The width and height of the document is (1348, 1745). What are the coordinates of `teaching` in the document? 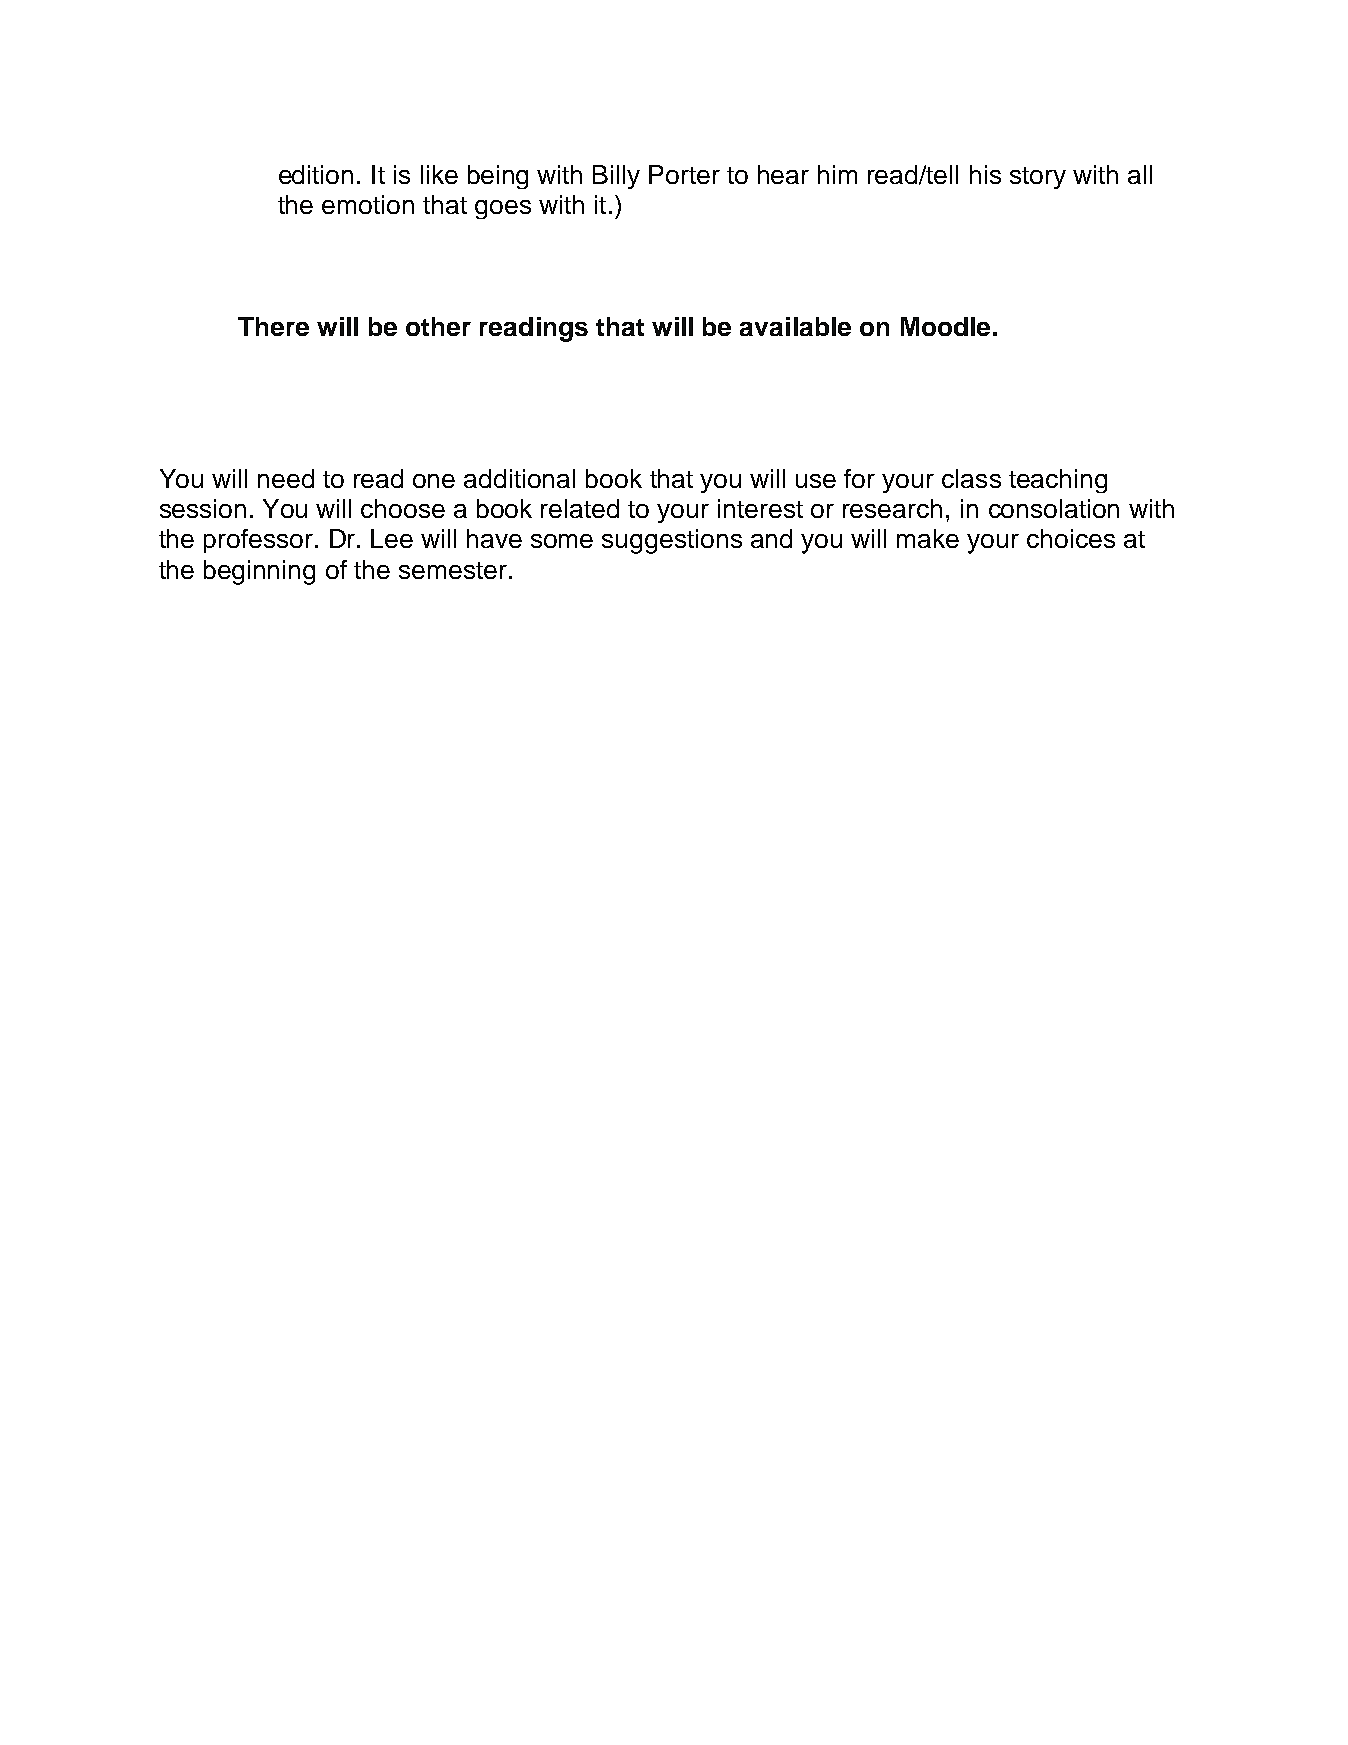 It's located at (1058, 481).
